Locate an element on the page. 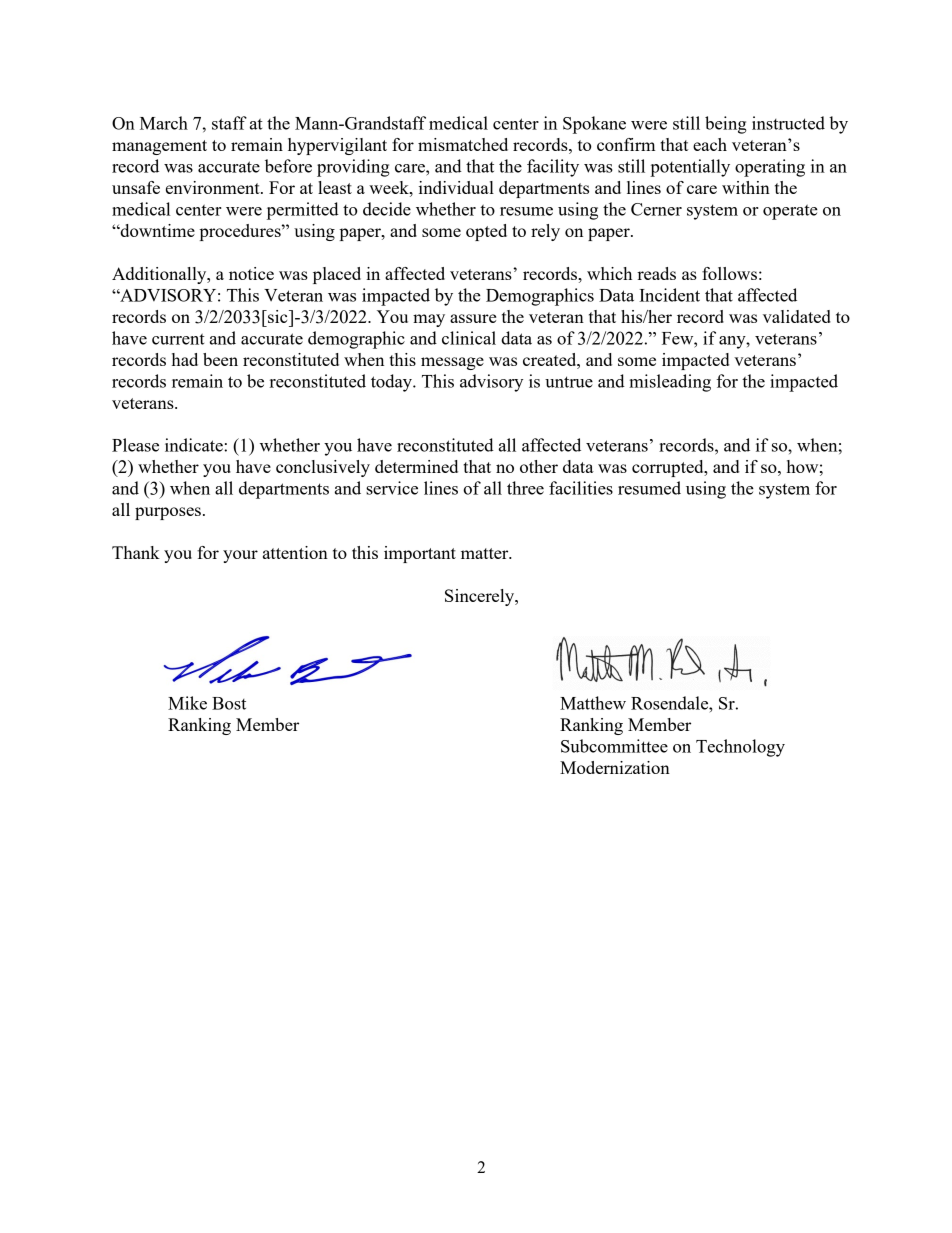 This document has height=1233, width=952. each is located at coordinates (710, 144).
